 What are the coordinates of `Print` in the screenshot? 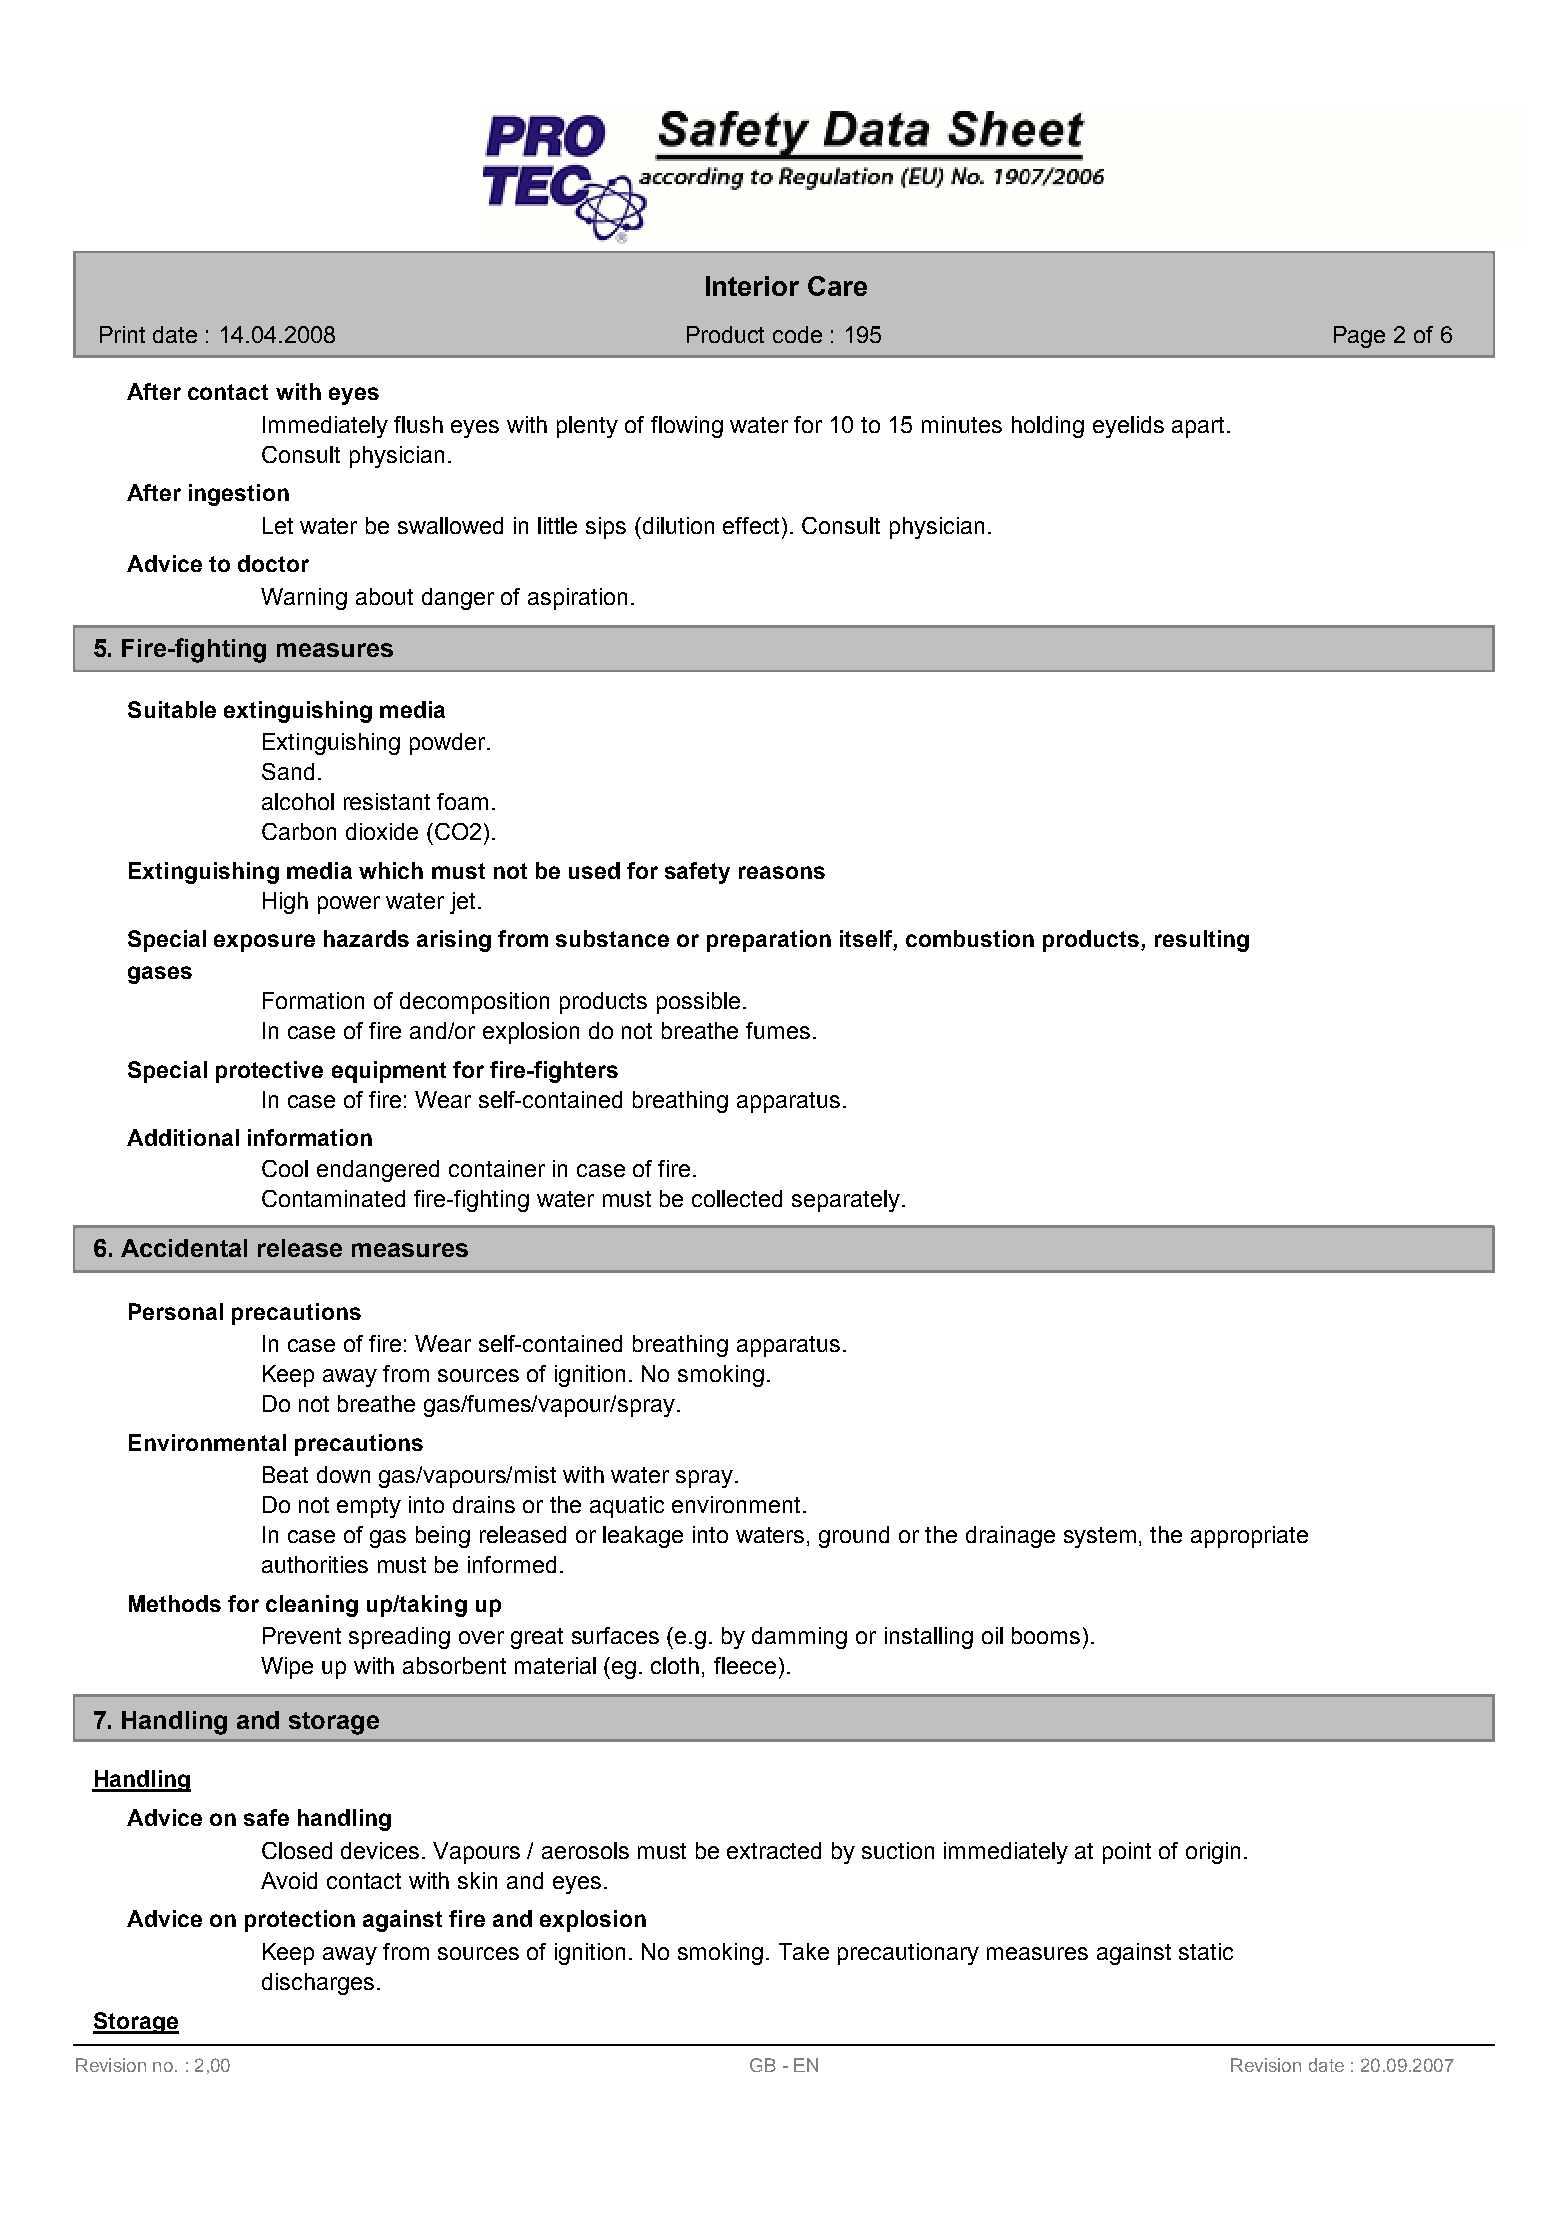 It's located at (122, 334).
